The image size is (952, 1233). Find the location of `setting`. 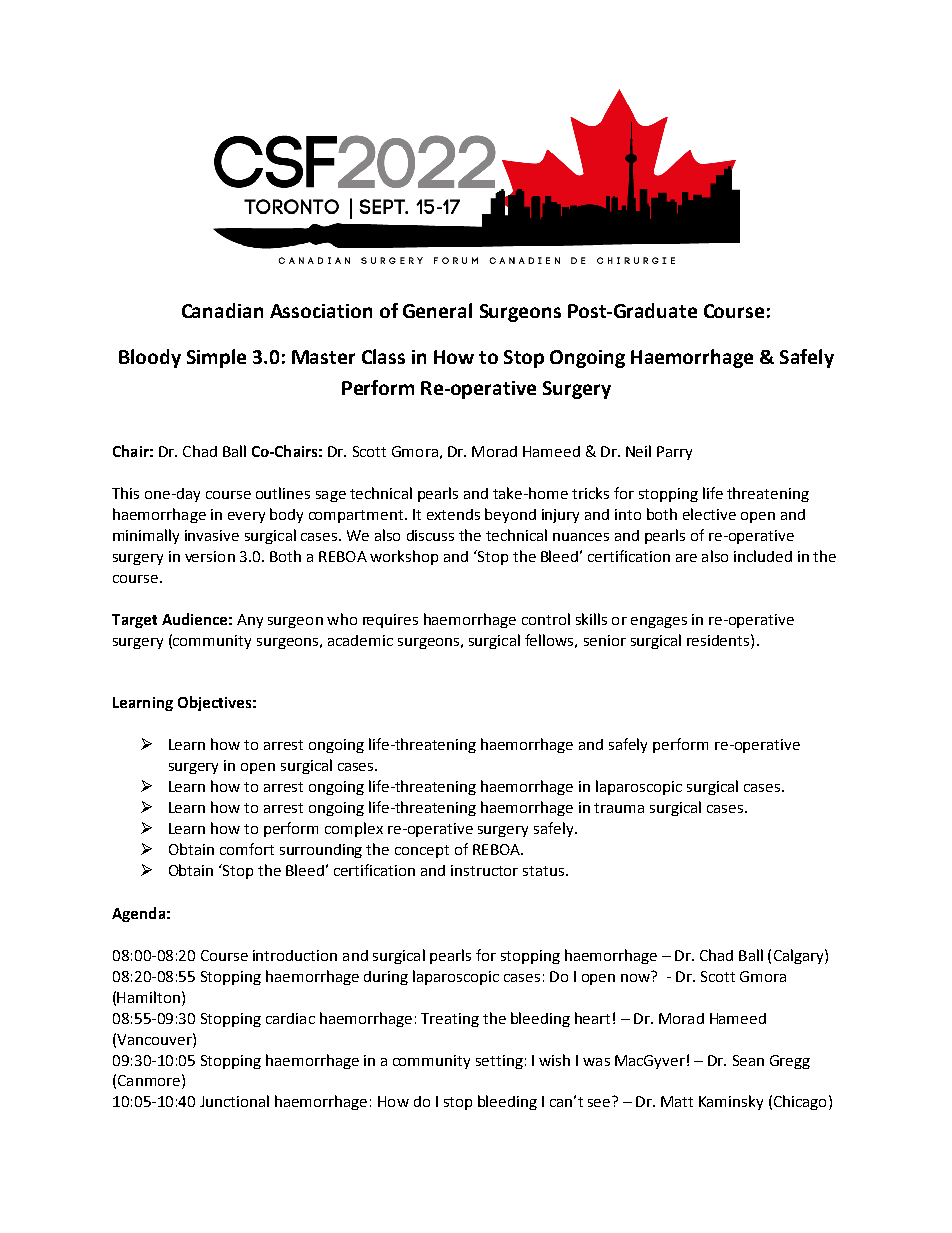

setting is located at coordinates (499, 1062).
